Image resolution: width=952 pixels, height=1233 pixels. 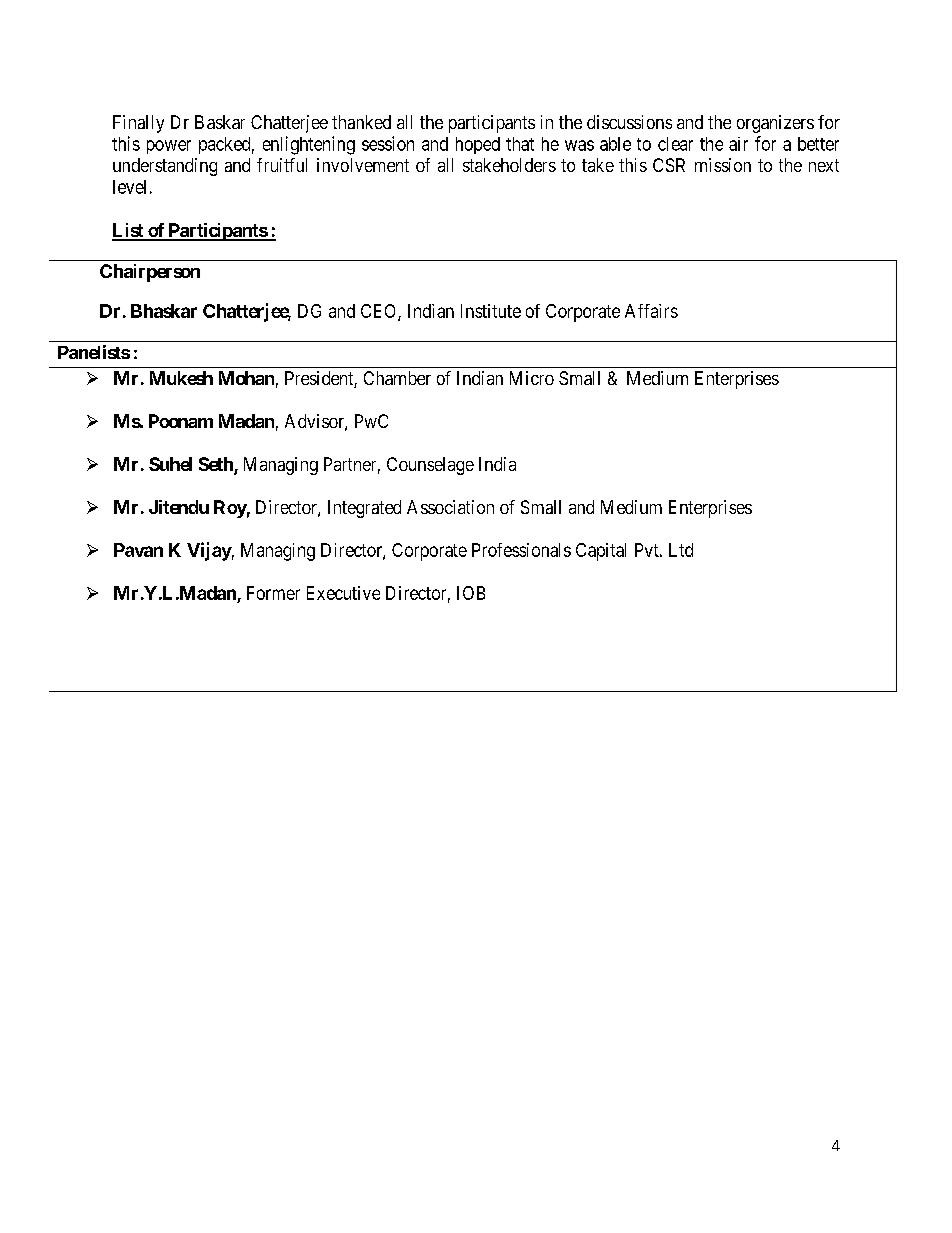 I want to click on power, so click(x=169, y=147).
